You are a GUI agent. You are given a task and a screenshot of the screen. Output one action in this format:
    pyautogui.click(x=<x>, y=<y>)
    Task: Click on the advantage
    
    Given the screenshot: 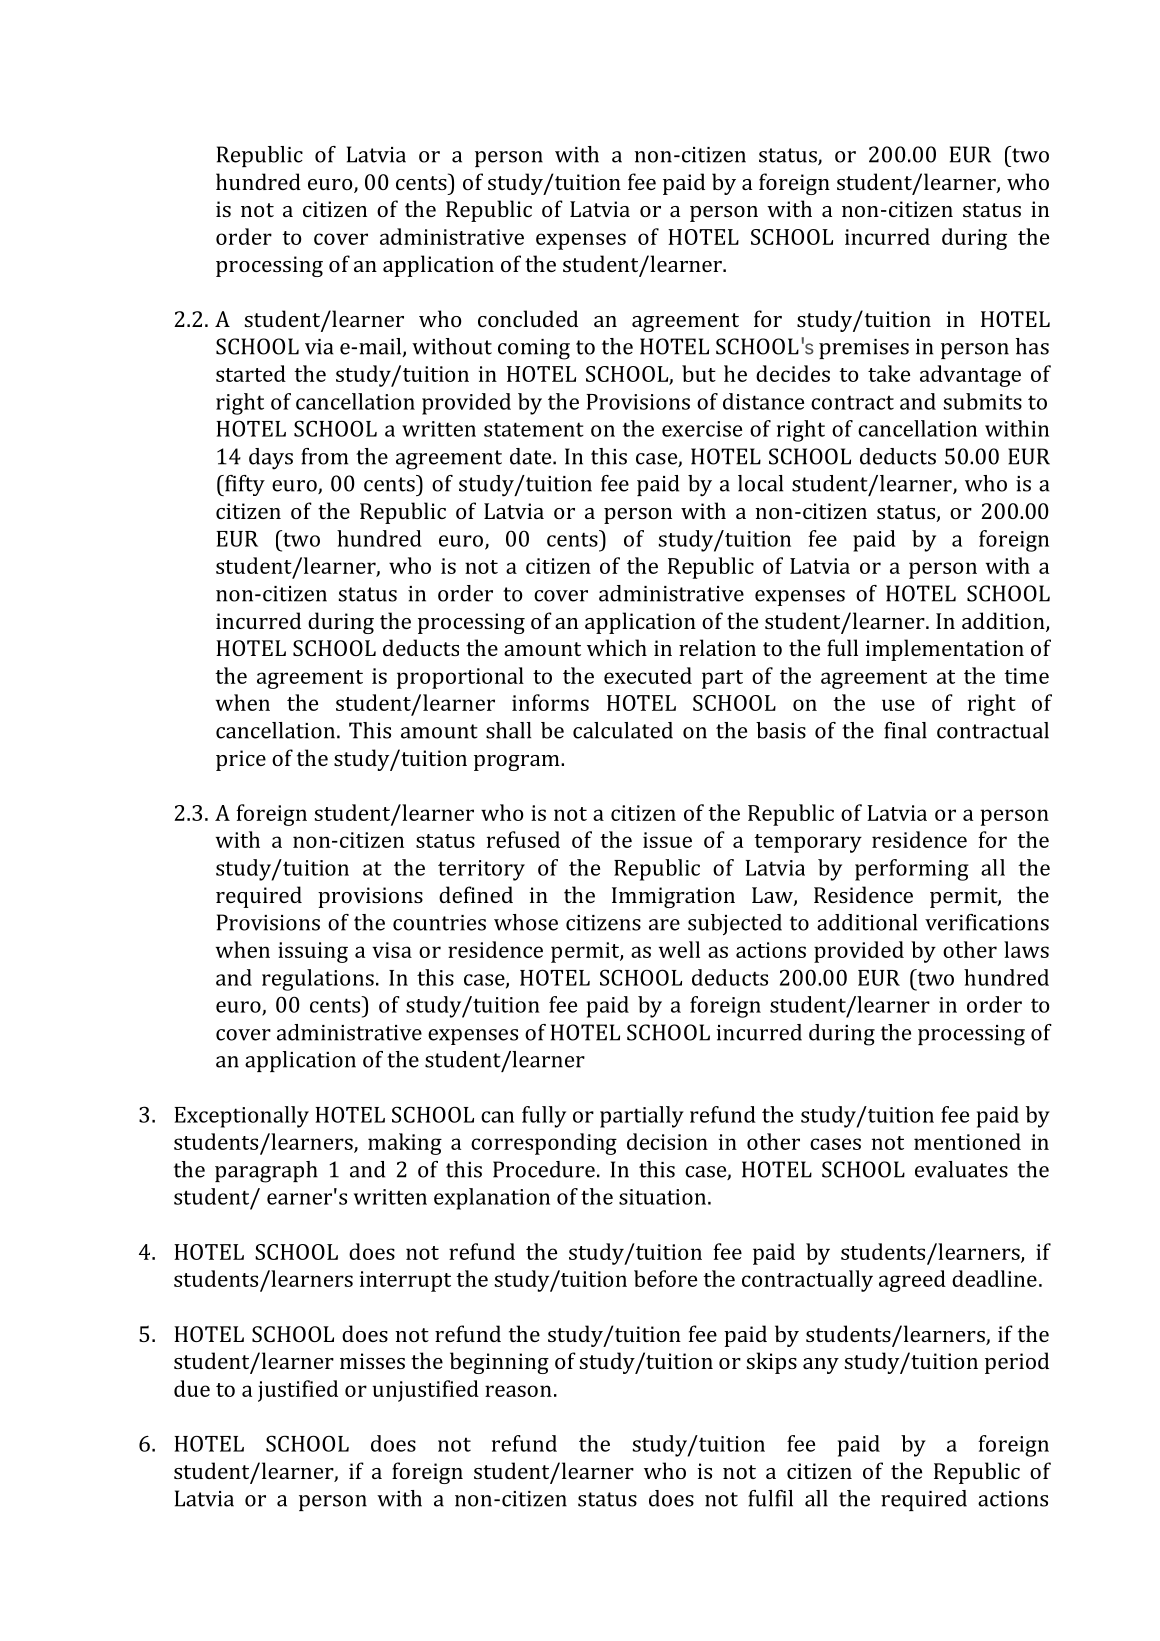 What is the action you would take?
    pyautogui.click(x=970, y=376)
